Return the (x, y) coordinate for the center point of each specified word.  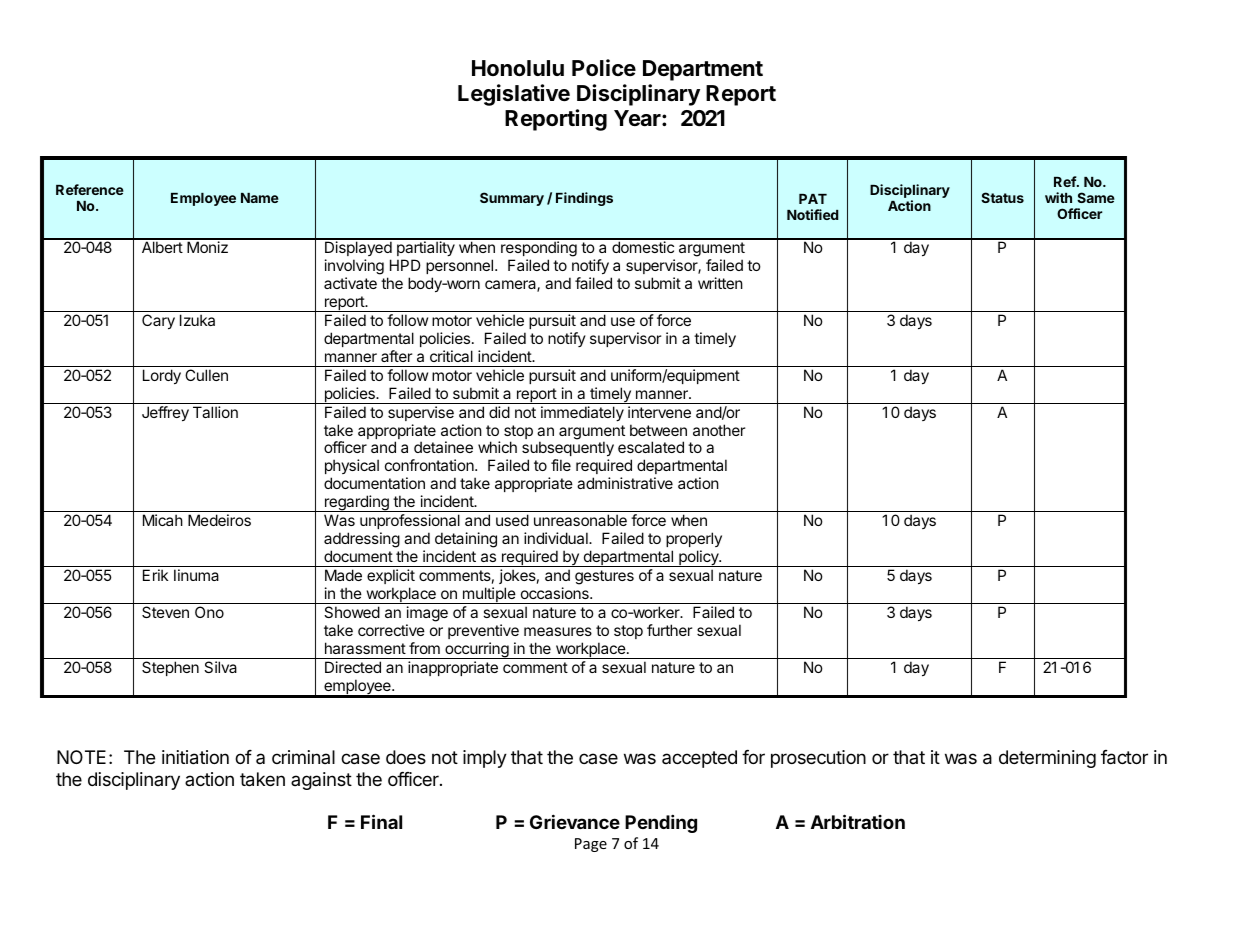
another (719, 430)
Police (604, 67)
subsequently (568, 450)
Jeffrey (165, 414)
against (321, 781)
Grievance (575, 821)
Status (1002, 197)
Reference (90, 189)
